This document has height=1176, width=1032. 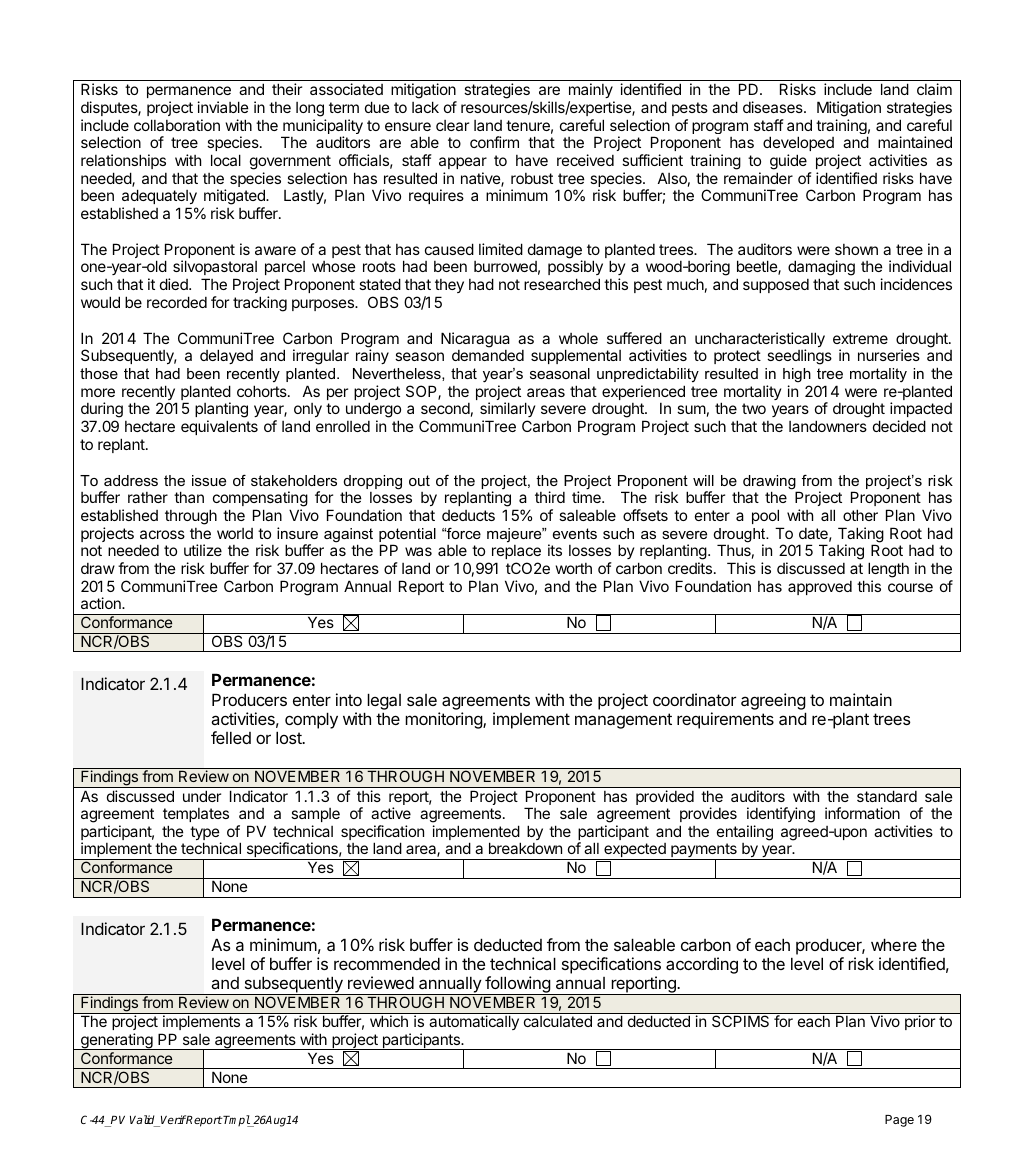 What do you see at coordinates (558, 1021) in the document?
I see `calculated` at bounding box center [558, 1021].
